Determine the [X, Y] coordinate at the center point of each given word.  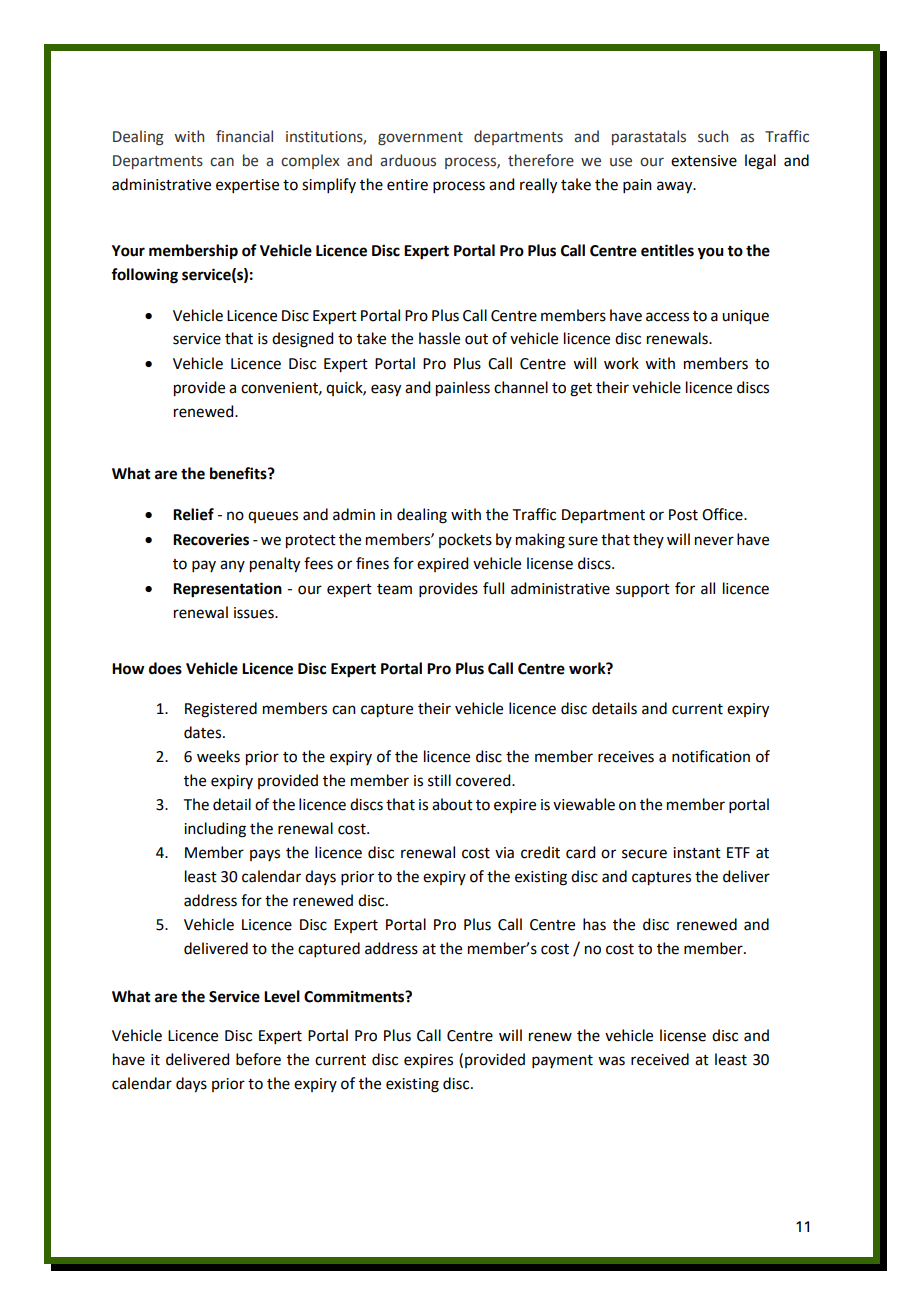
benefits [239, 473]
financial [244, 136]
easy [386, 390]
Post [683, 515]
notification [711, 756]
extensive [704, 161]
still [439, 780]
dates [204, 732]
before [258, 1059]
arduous [408, 160]
